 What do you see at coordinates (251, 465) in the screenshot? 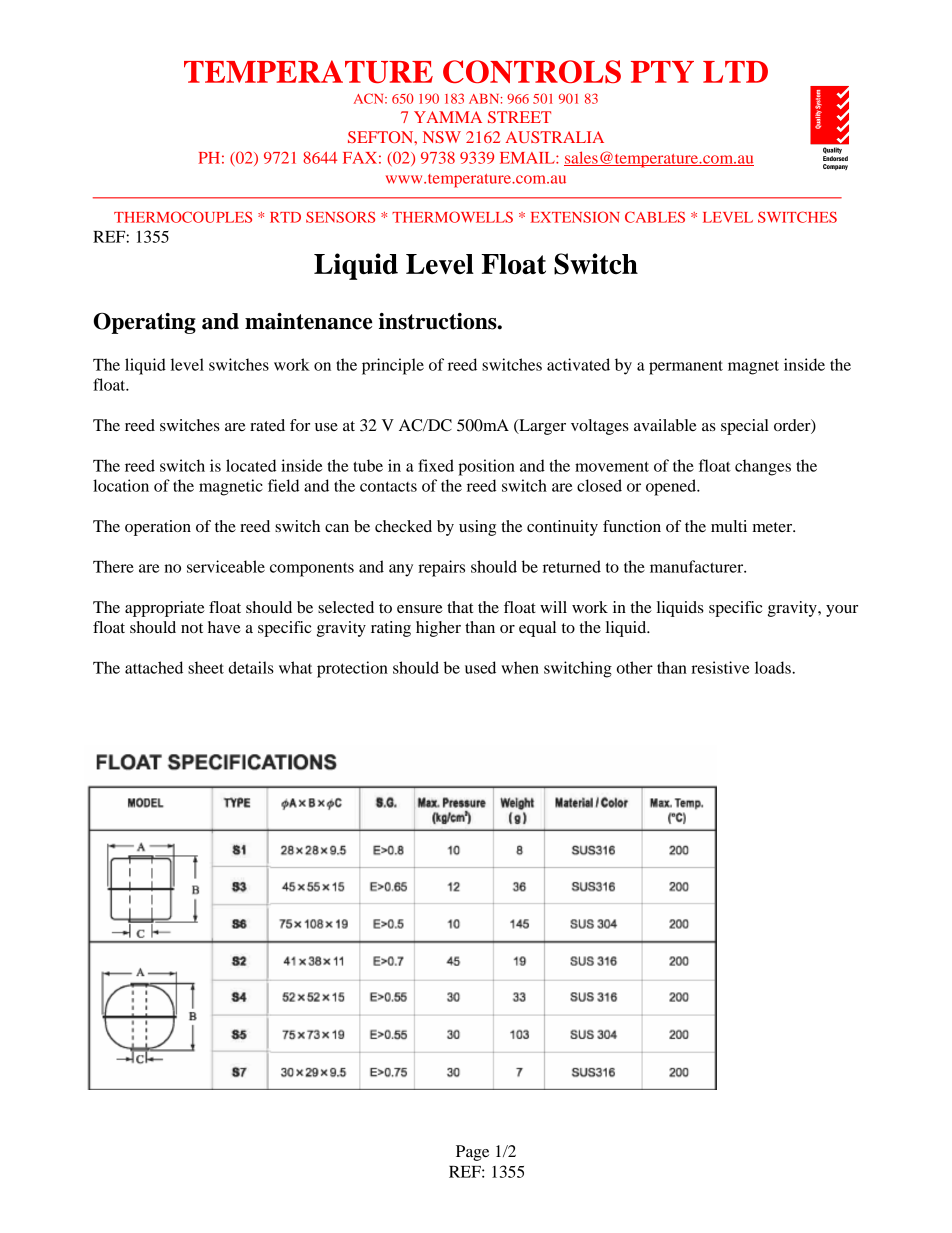
I see `located` at bounding box center [251, 465].
